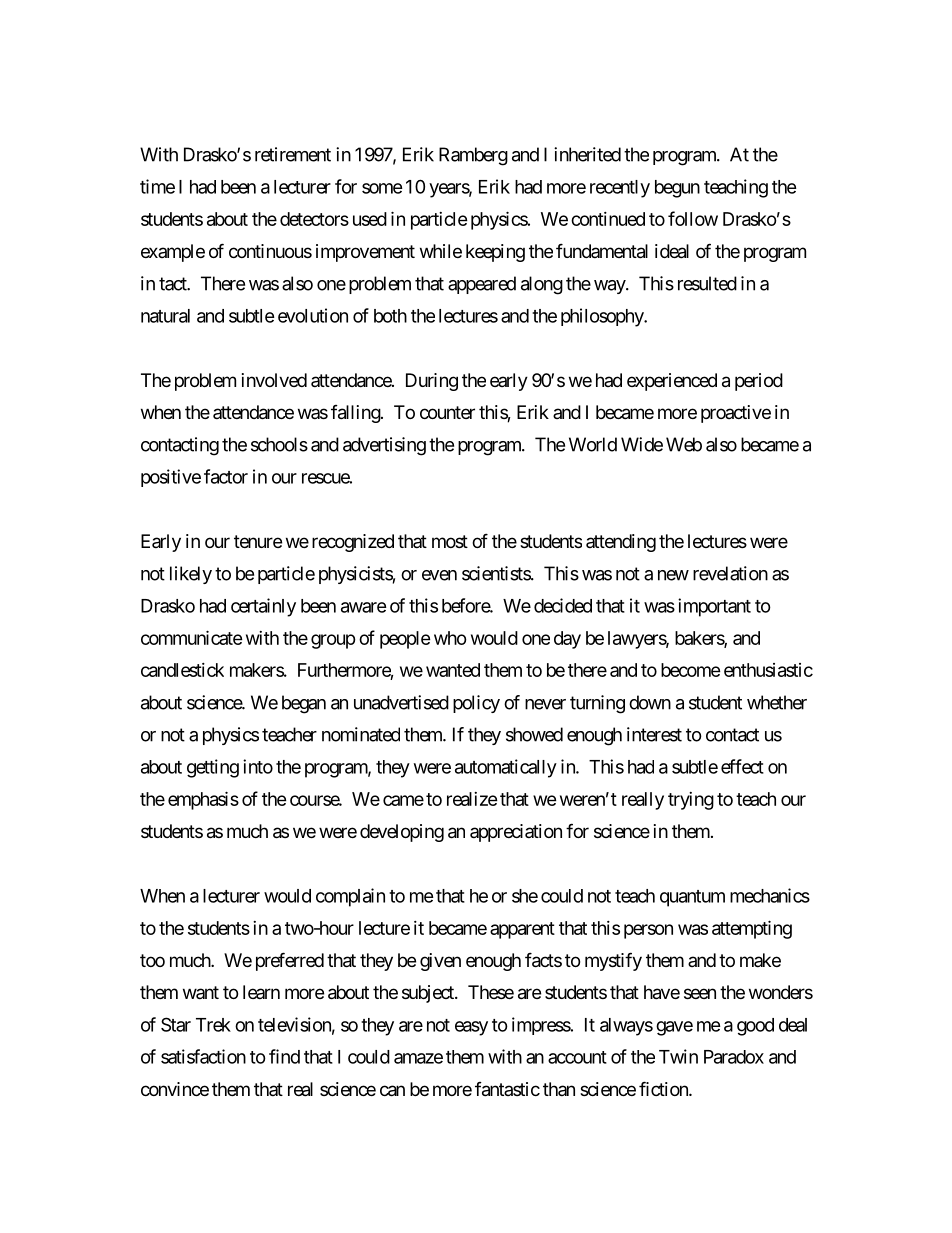 The image size is (952, 1233). What do you see at coordinates (471, 1028) in the image?
I see `easy` at bounding box center [471, 1028].
